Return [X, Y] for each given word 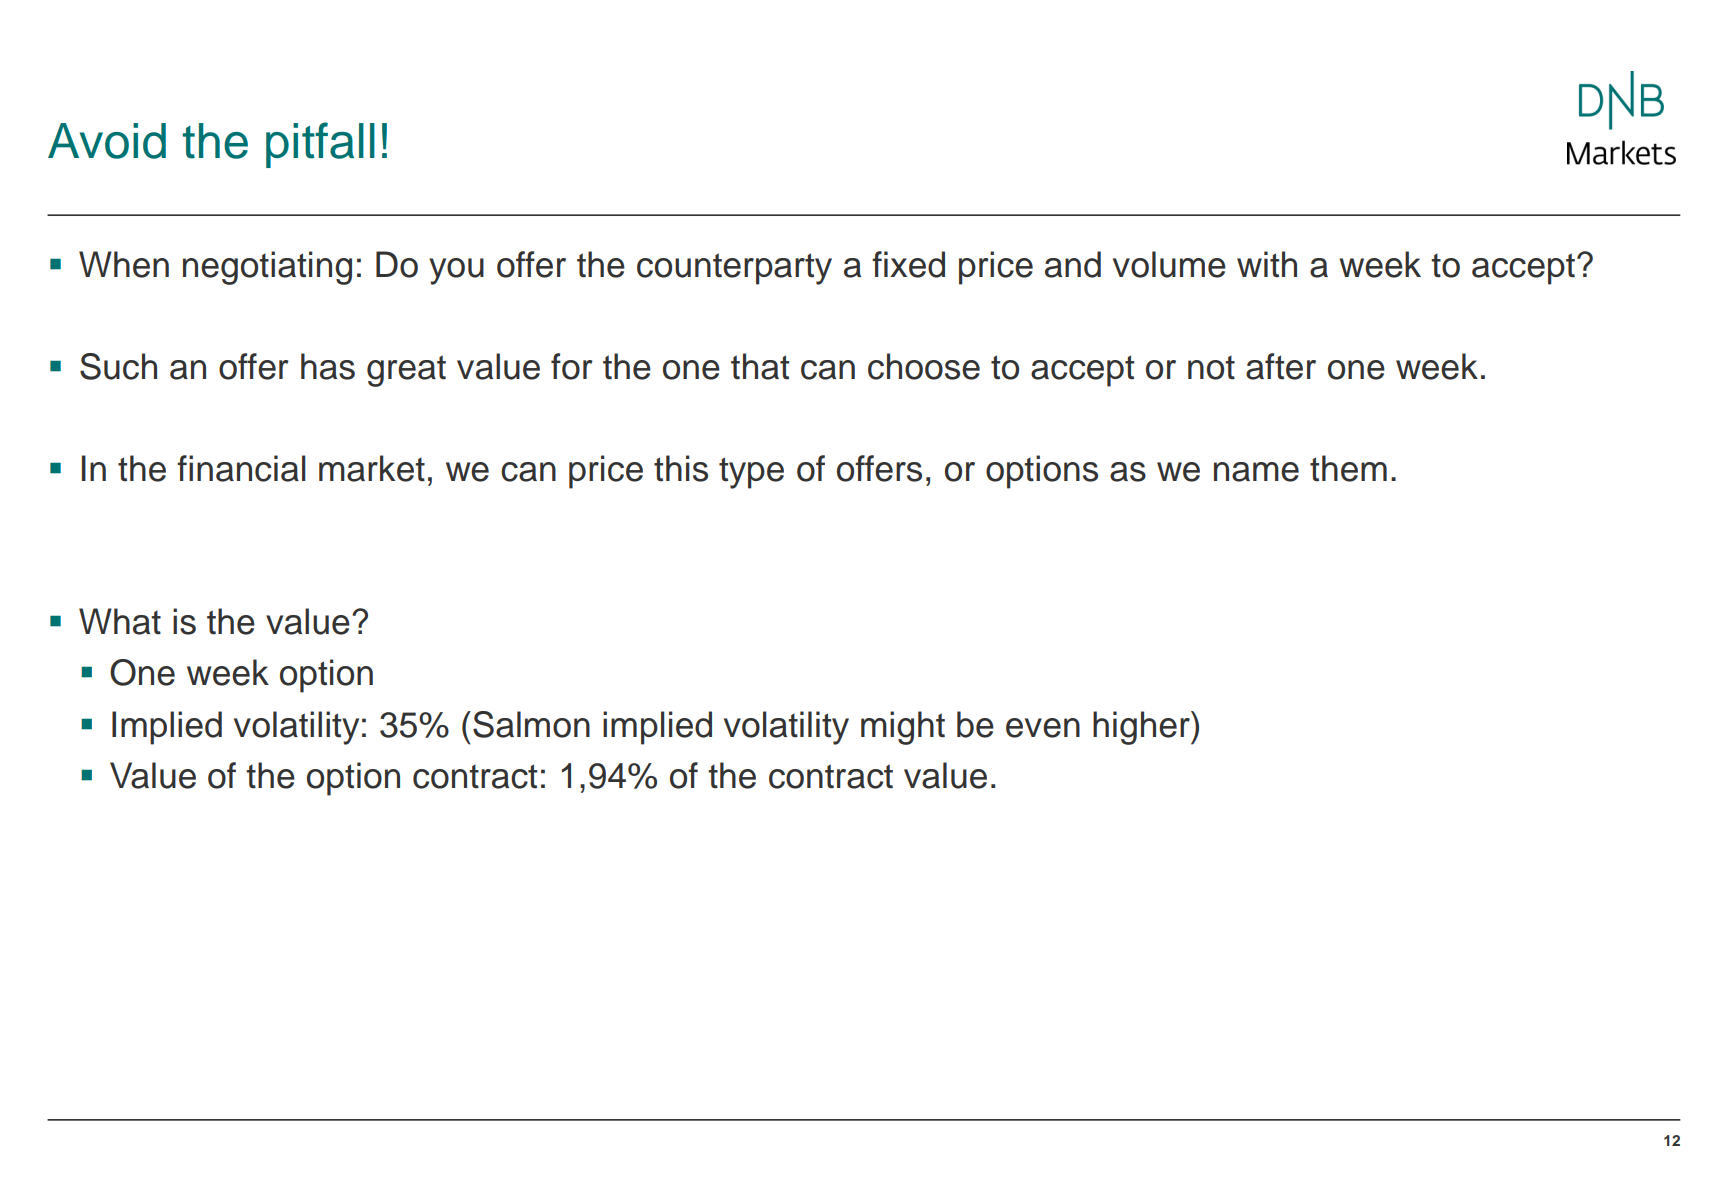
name [1256, 472]
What [120, 621]
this [681, 468]
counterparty [734, 269]
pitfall [320, 145]
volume [1169, 264]
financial [241, 468]
